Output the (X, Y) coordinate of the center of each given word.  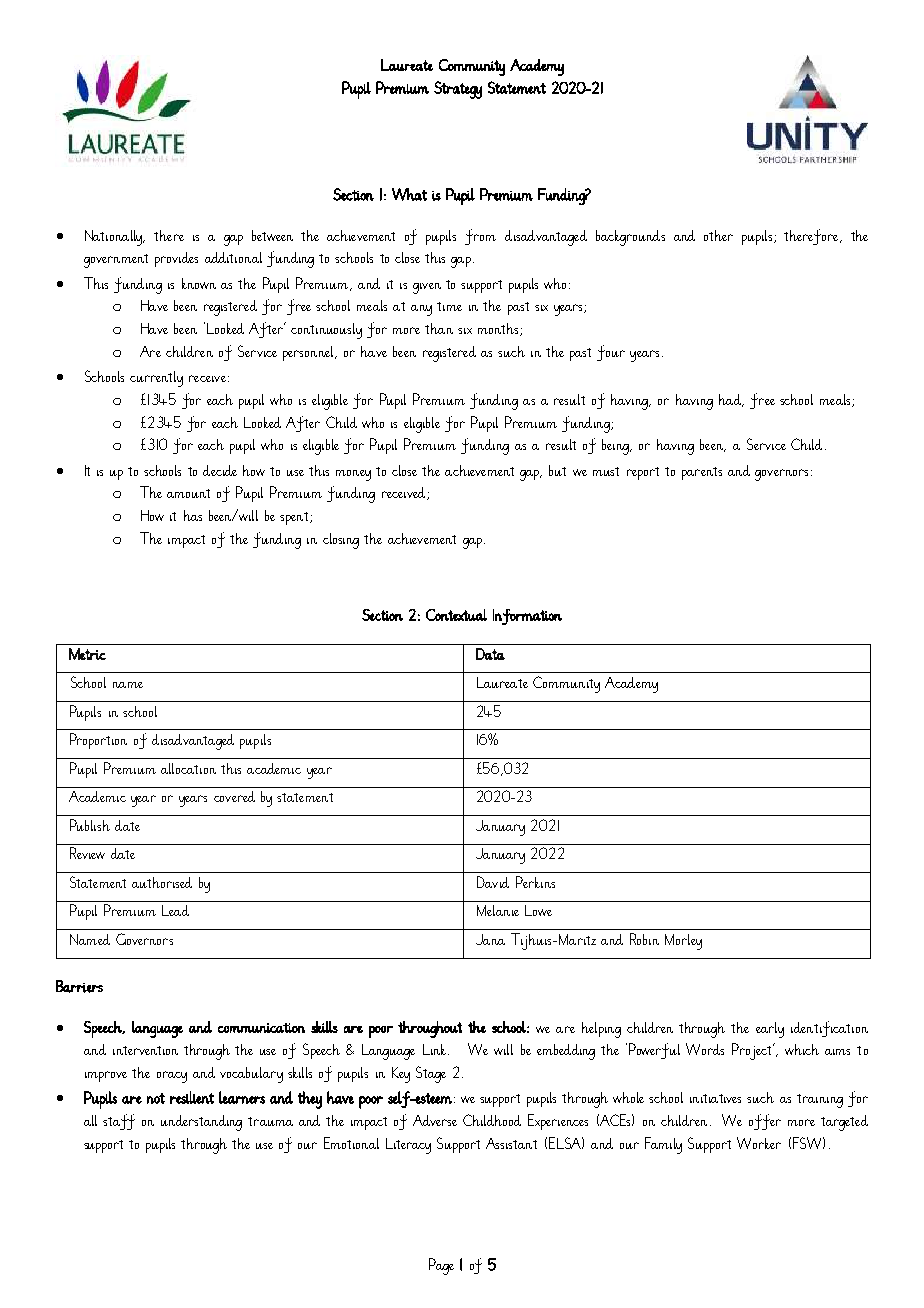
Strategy (458, 90)
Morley (683, 942)
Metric (87, 654)
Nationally (115, 238)
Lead (175, 910)
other (718, 235)
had (731, 400)
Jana (490, 939)
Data (490, 654)
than (439, 328)
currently (156, 379)
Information (527, 617)
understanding (201, 1123)
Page (441, 1266)
